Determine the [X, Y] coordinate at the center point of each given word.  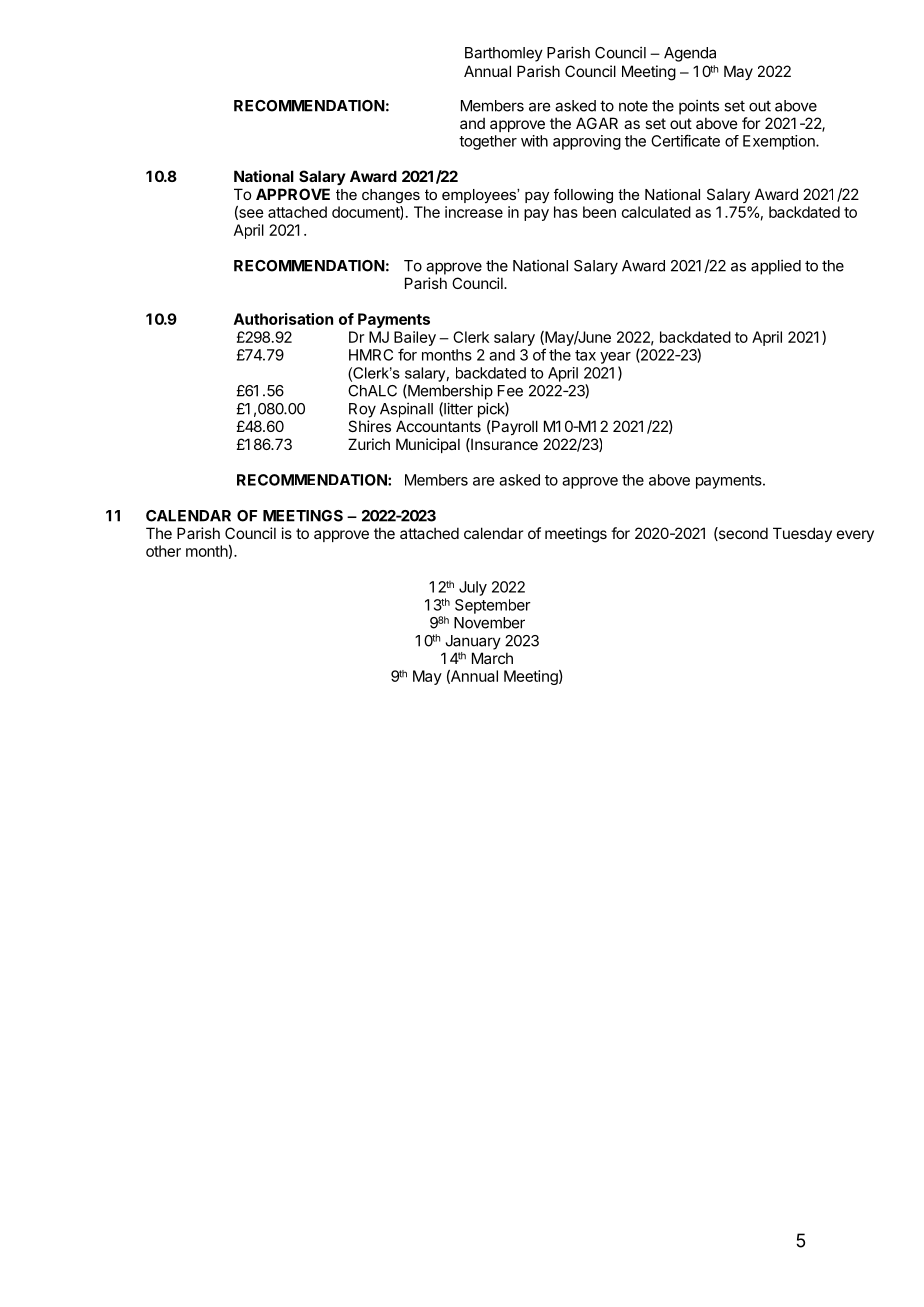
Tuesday [802, 534]
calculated [656, 212]
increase [474, 212]
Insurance [503, 445]
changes [391, 196]
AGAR [597, 123]
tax [585, 355]
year [615, 358]
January [473, 642]
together [488, 142]
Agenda [690, 54]
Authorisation [283, 319]
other [163, 551]
